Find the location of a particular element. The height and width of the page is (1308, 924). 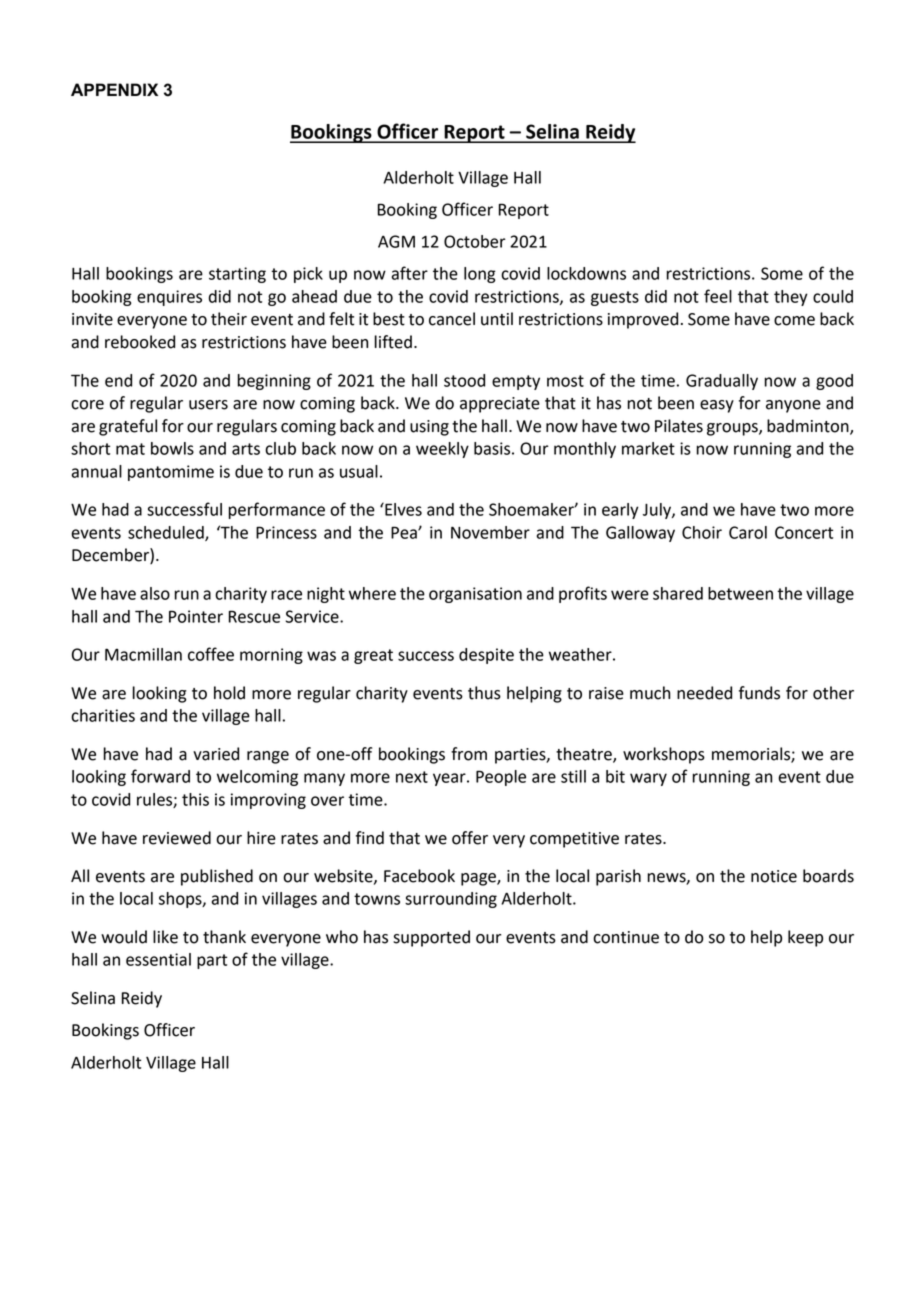

October is located at coordinates (475, 241).
